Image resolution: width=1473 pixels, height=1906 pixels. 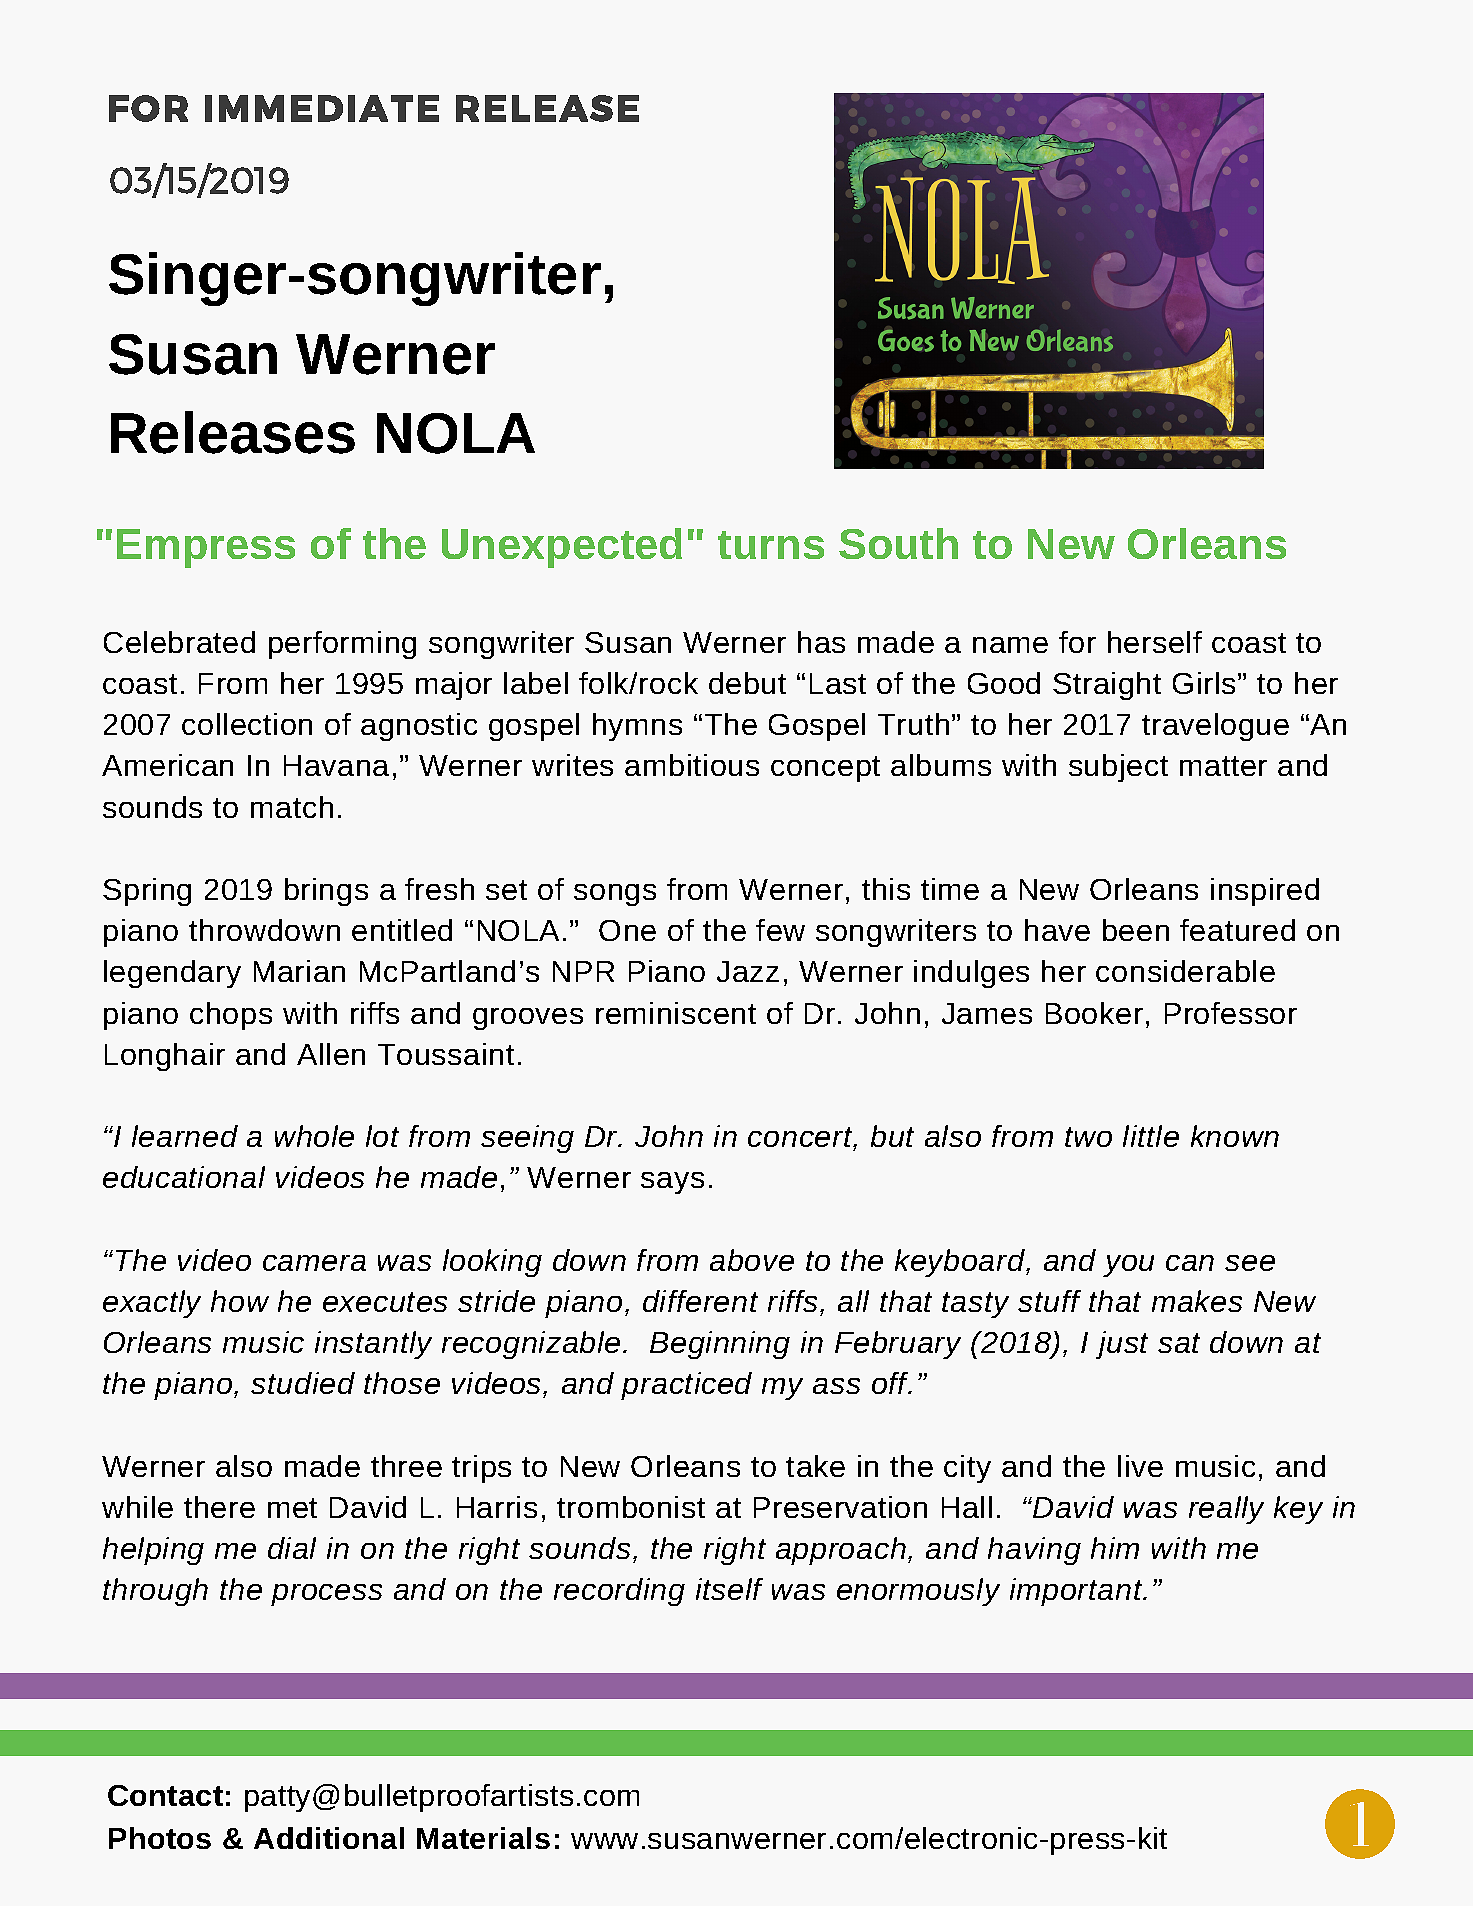 What do you see at coordinates (771, 545) in the screenshot?
I see `turns` at bounding box center [771, 545].
